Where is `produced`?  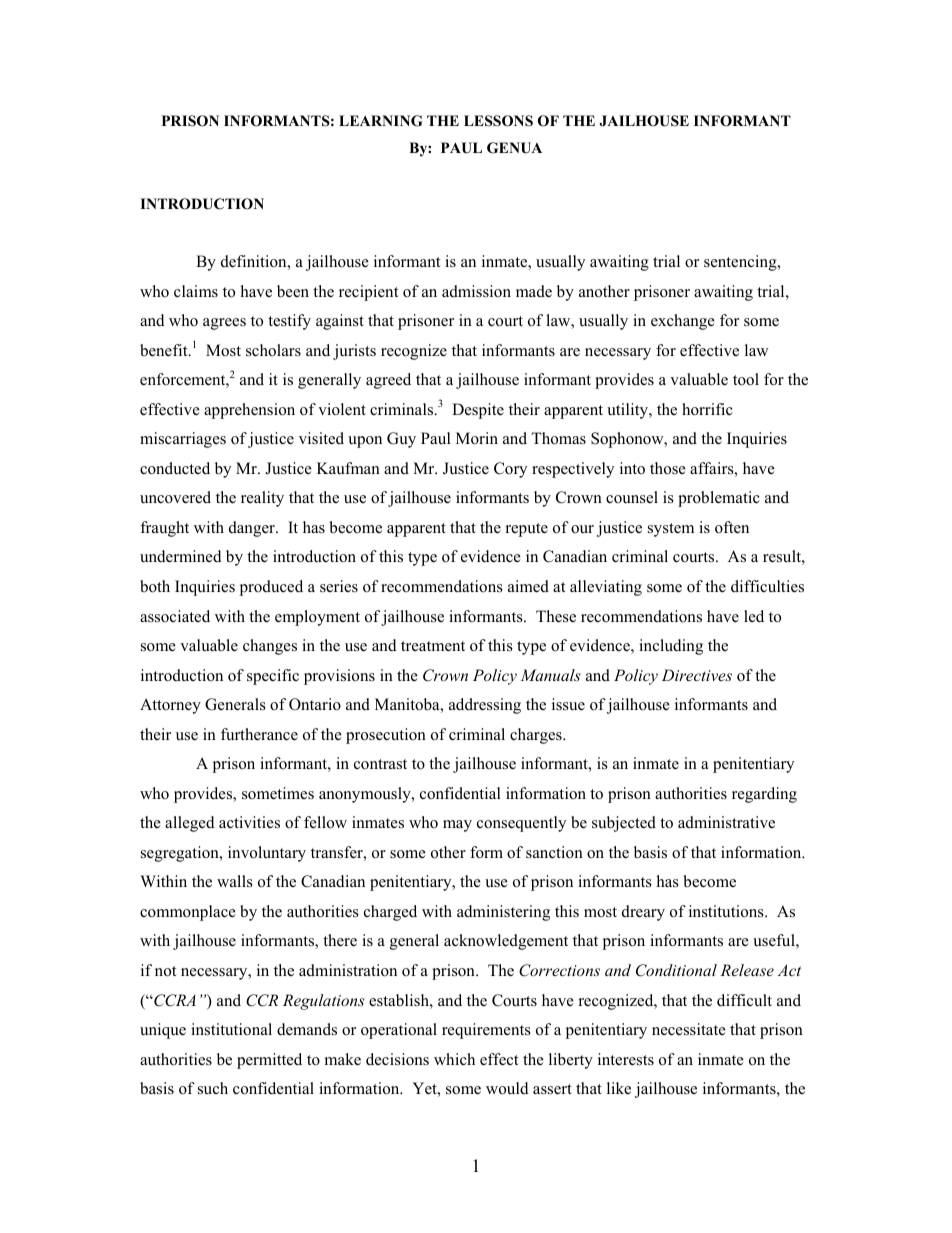 produced is located at coordinates (271, 588).
